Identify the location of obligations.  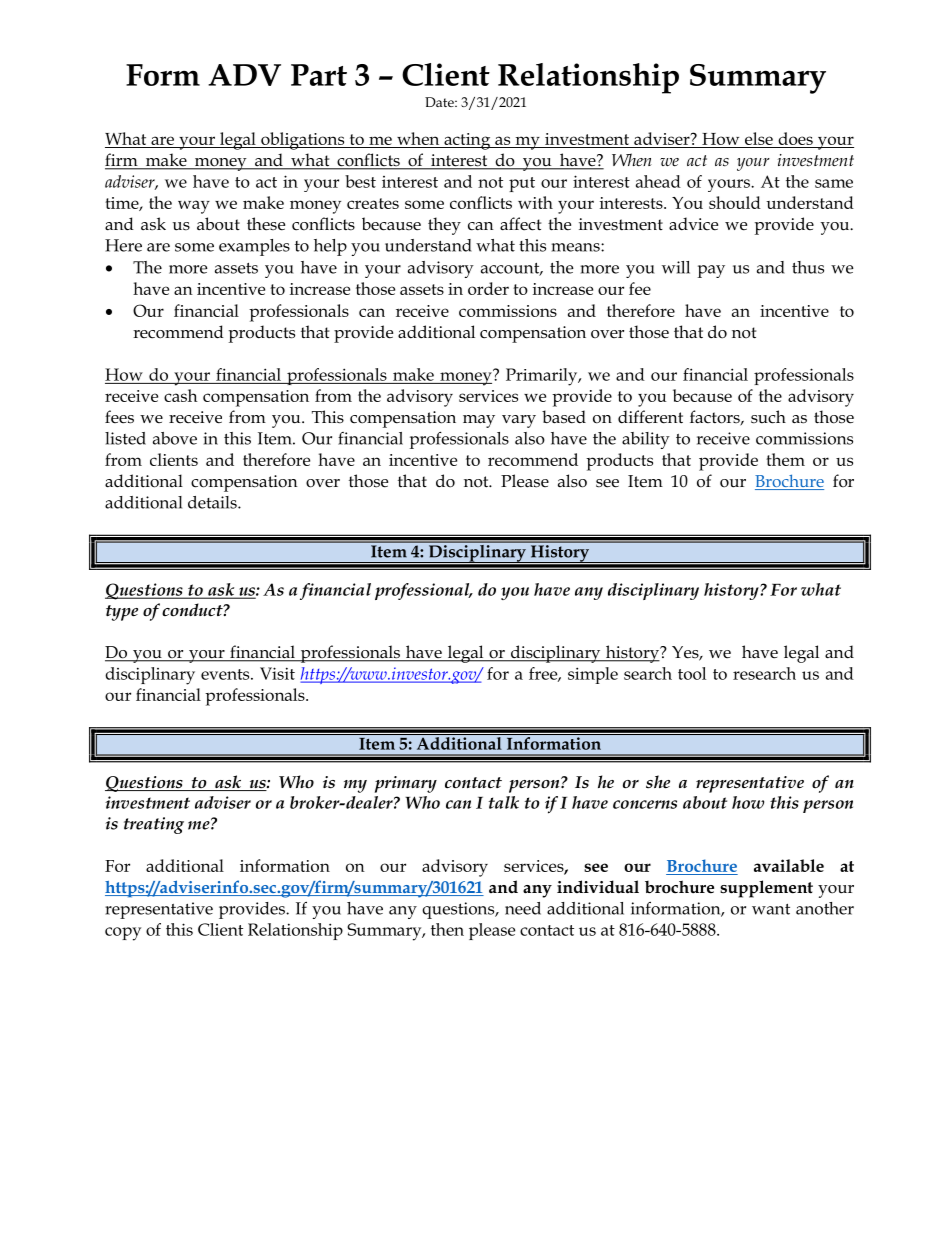
(303, 141).
